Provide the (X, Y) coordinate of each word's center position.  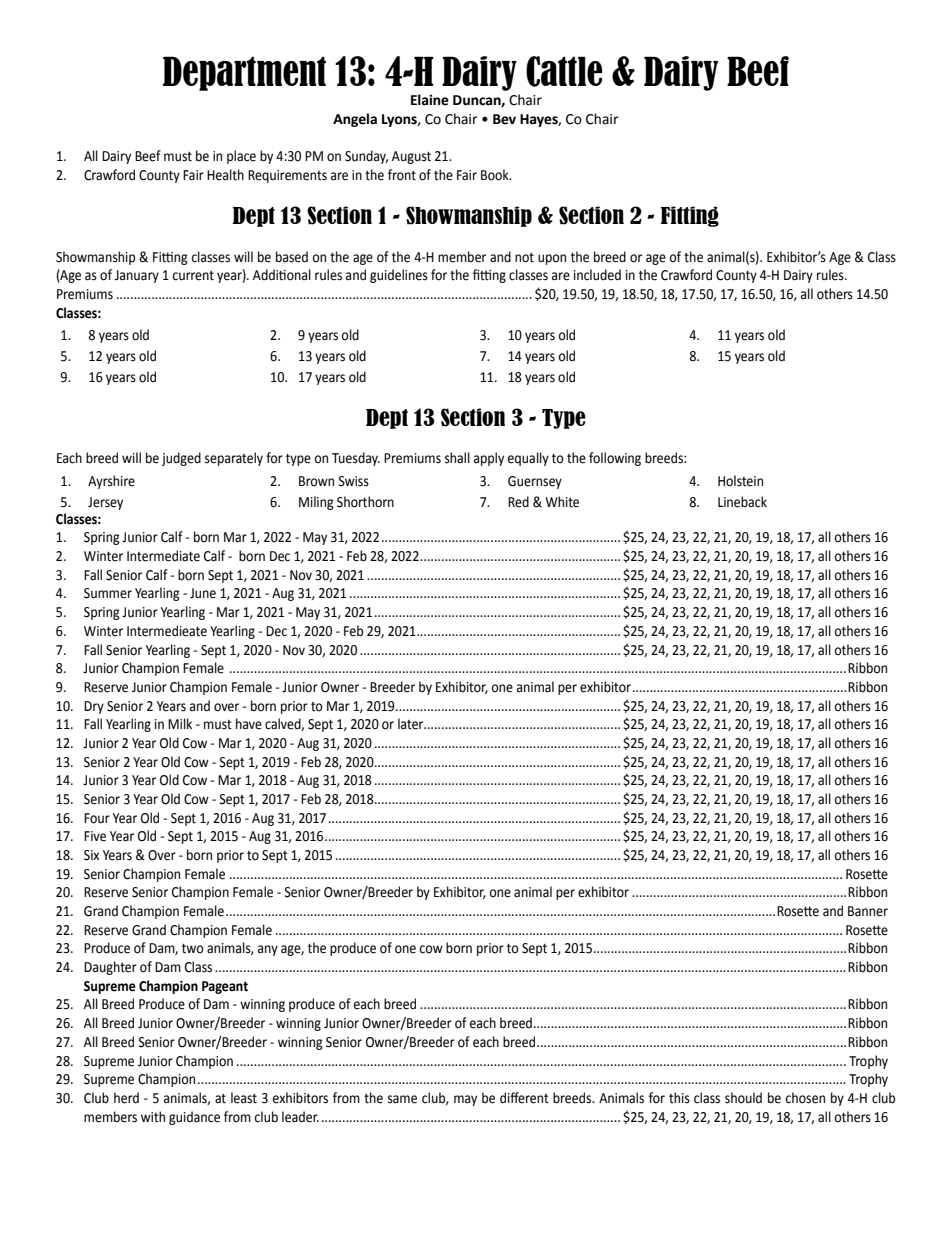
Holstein (740, 481)
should (743, 1098)
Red (518, 502)
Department (244, 73)
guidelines (399, 276)
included (597, 275)
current (193, 276)
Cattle (564, 71)
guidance (194, 1118)
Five (95, 836)
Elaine (430, 100)
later (412, 724)
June (203, 593)
